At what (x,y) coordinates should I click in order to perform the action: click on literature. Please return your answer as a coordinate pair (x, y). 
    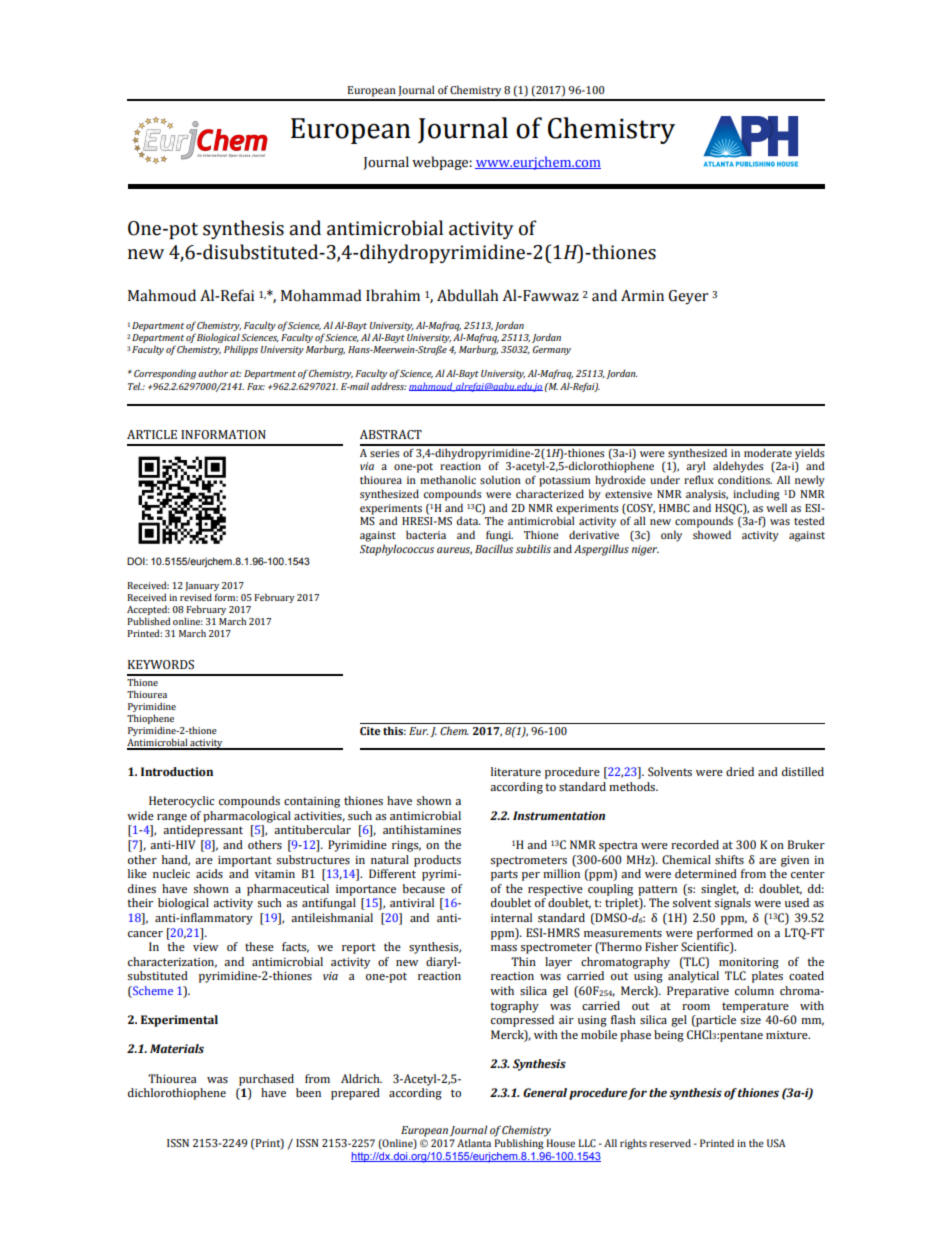
    Looking at the image, I should click on (516, 771).
